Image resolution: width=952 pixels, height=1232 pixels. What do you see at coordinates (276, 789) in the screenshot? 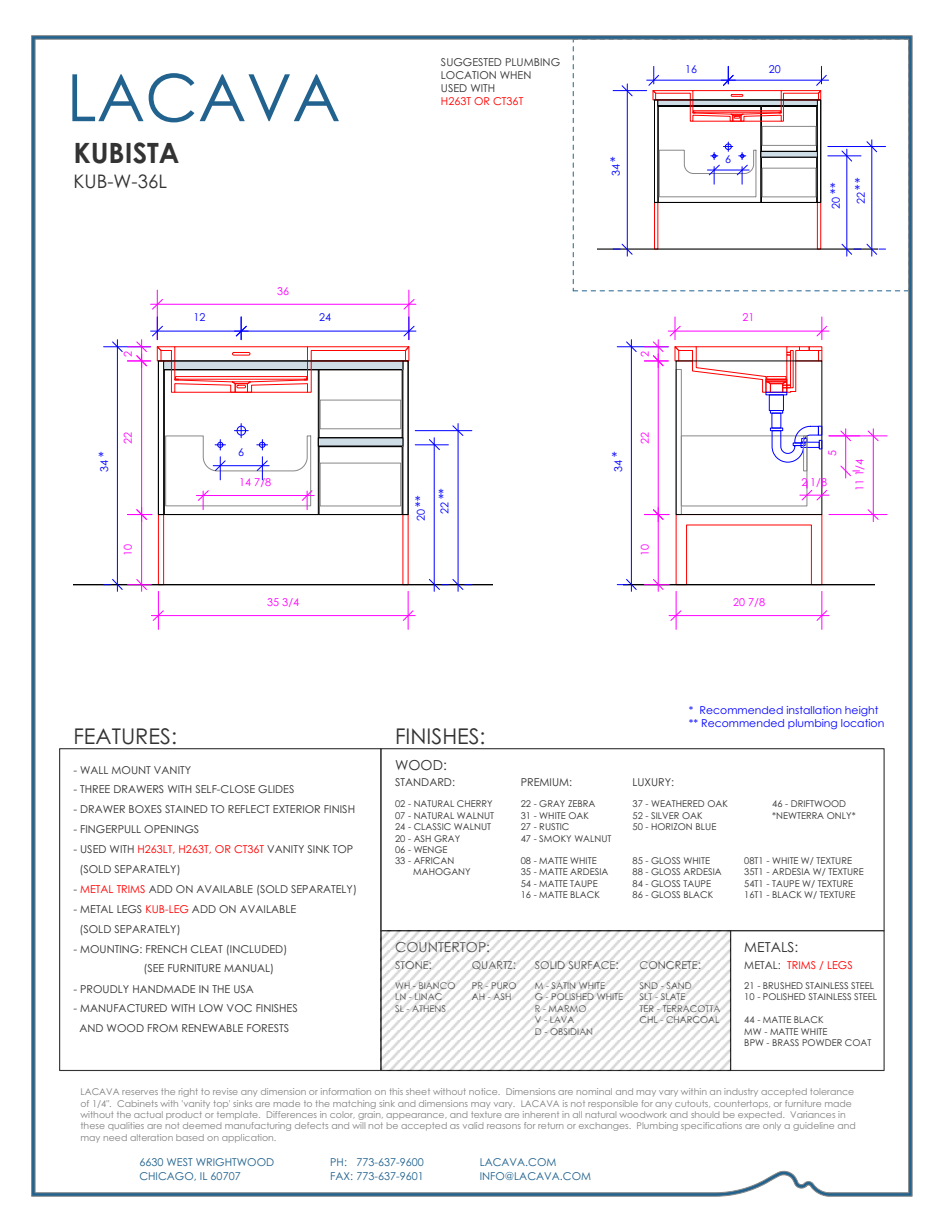
I see `GLIDES` at bounding box center [276, 789].
